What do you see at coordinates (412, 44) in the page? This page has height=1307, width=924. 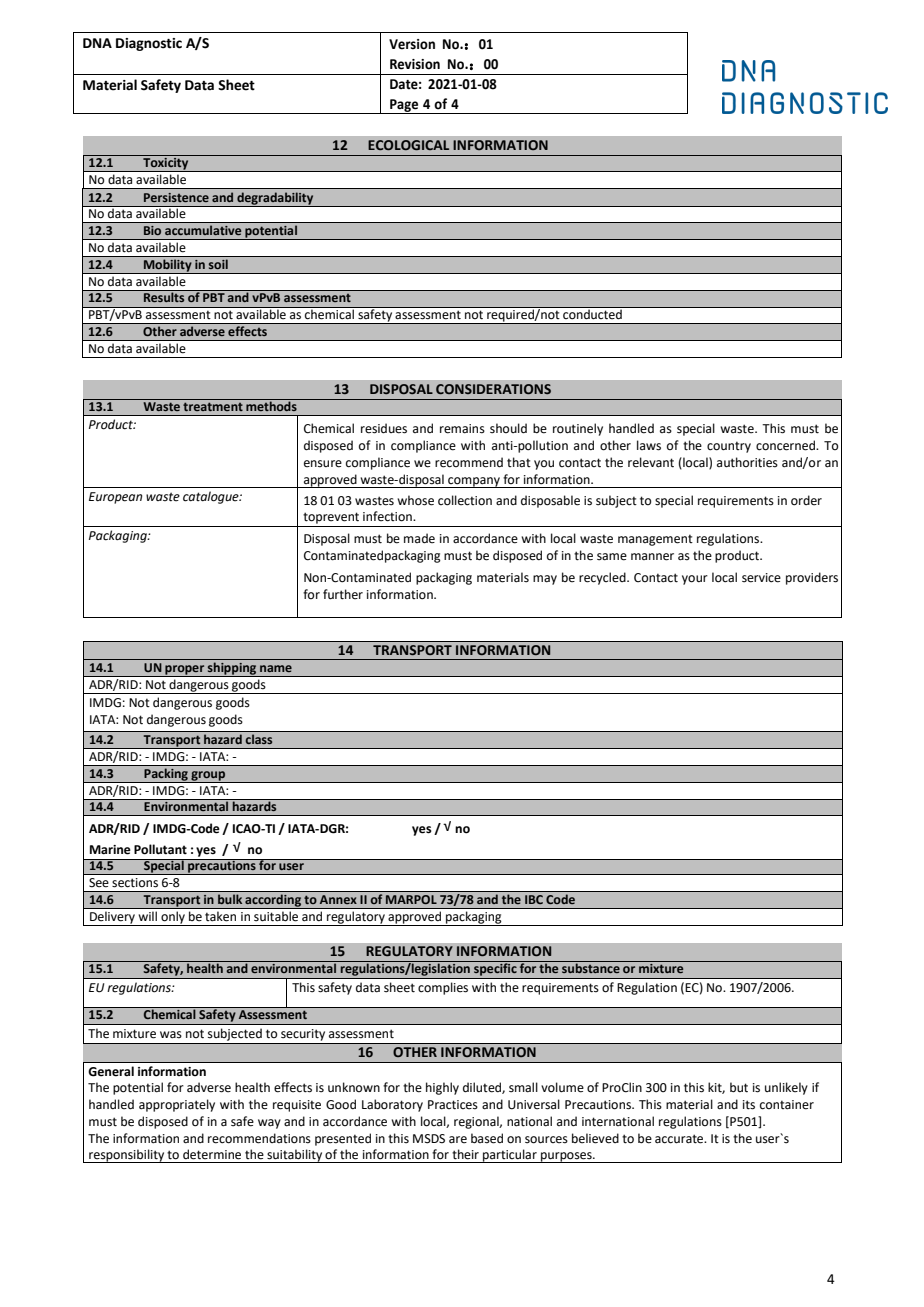 I see `Version` at bounding box center [412, 44].
